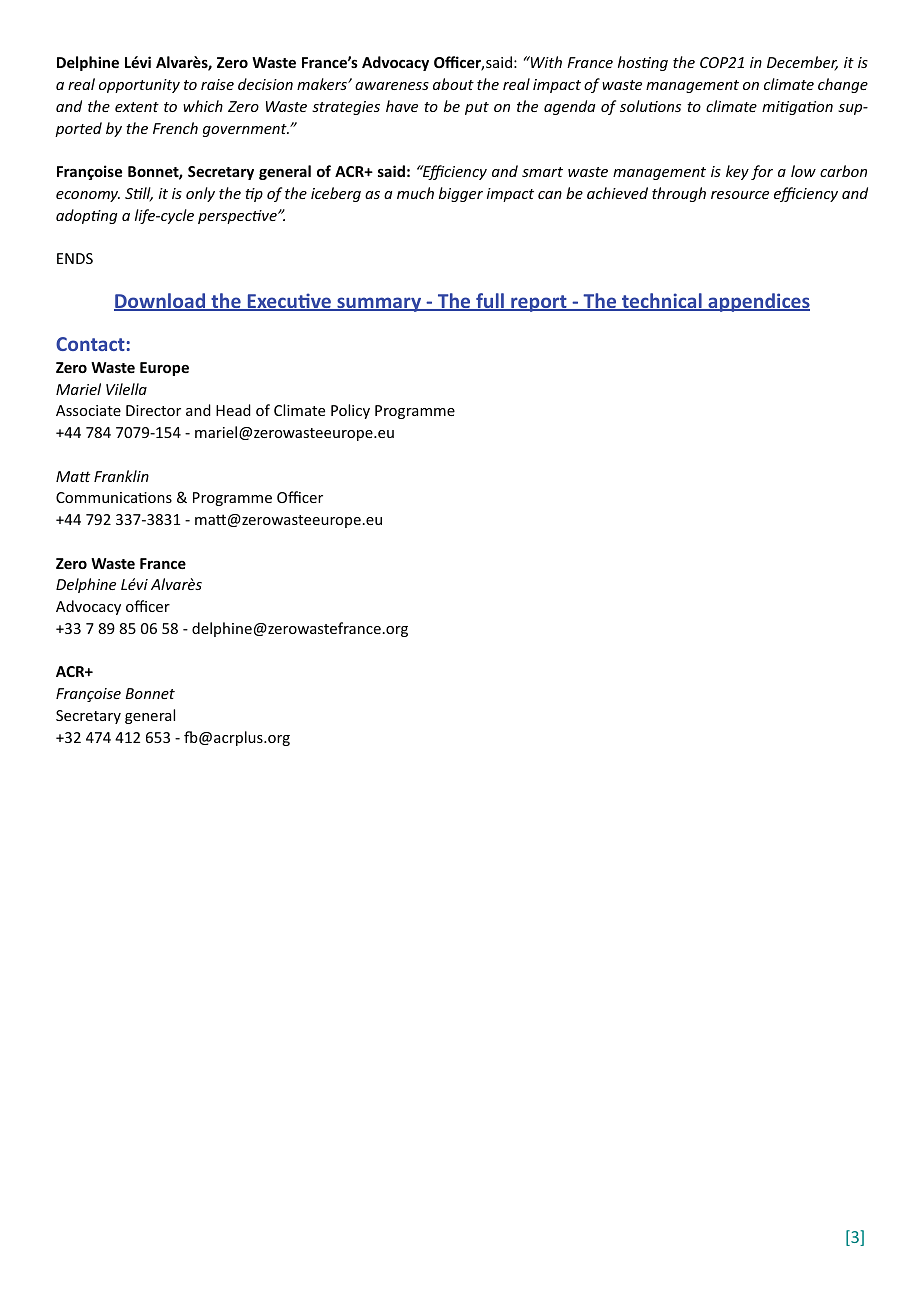  I want to click on Still, so click(139, 194).
